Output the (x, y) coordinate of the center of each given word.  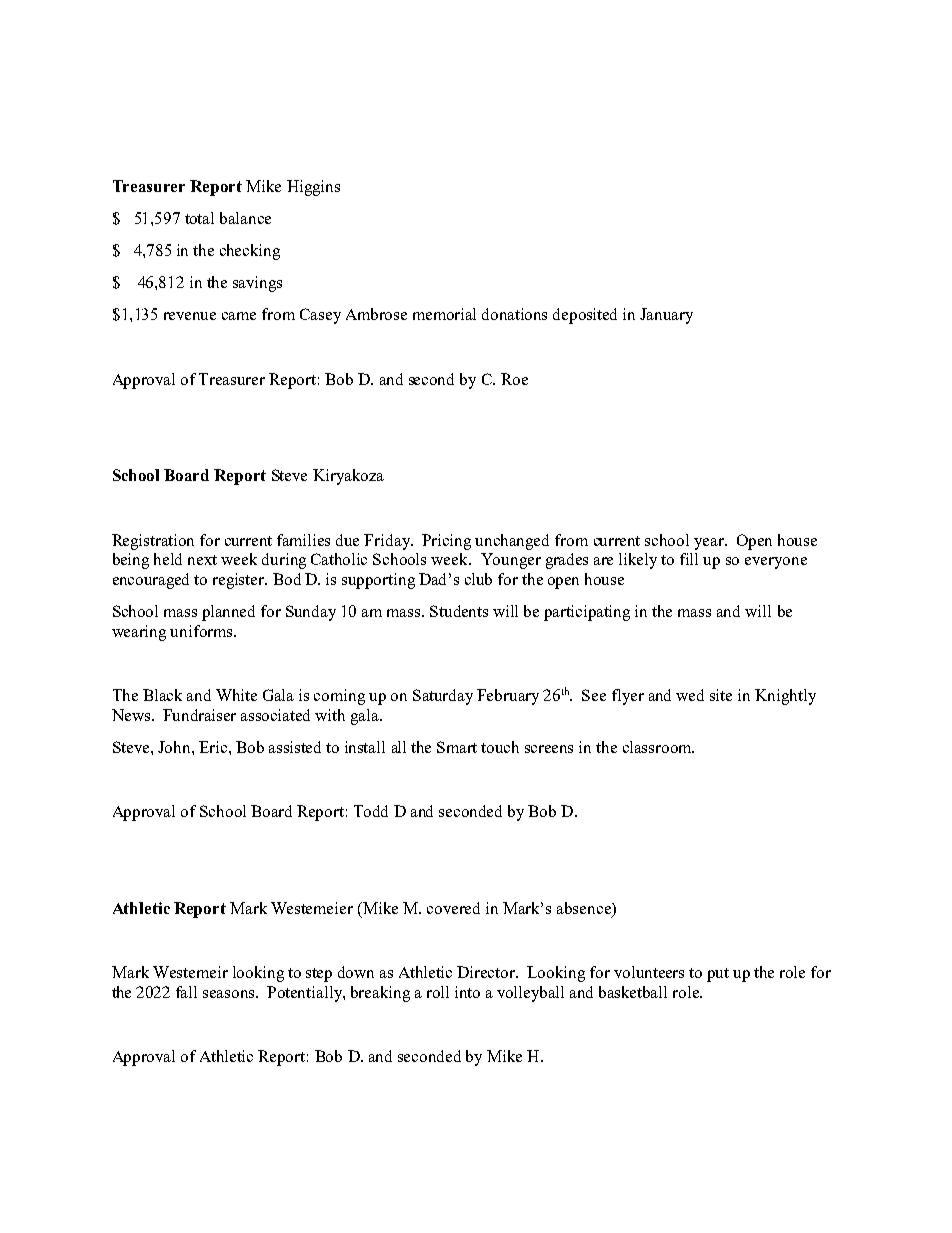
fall (186, 992)
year (710, 544)
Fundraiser (199, 715)
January (666, 316)
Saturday (443, 697)
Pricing (446, 542)
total (199, 218)
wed (690, 695)
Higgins (313, 188)
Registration (153, 542)
